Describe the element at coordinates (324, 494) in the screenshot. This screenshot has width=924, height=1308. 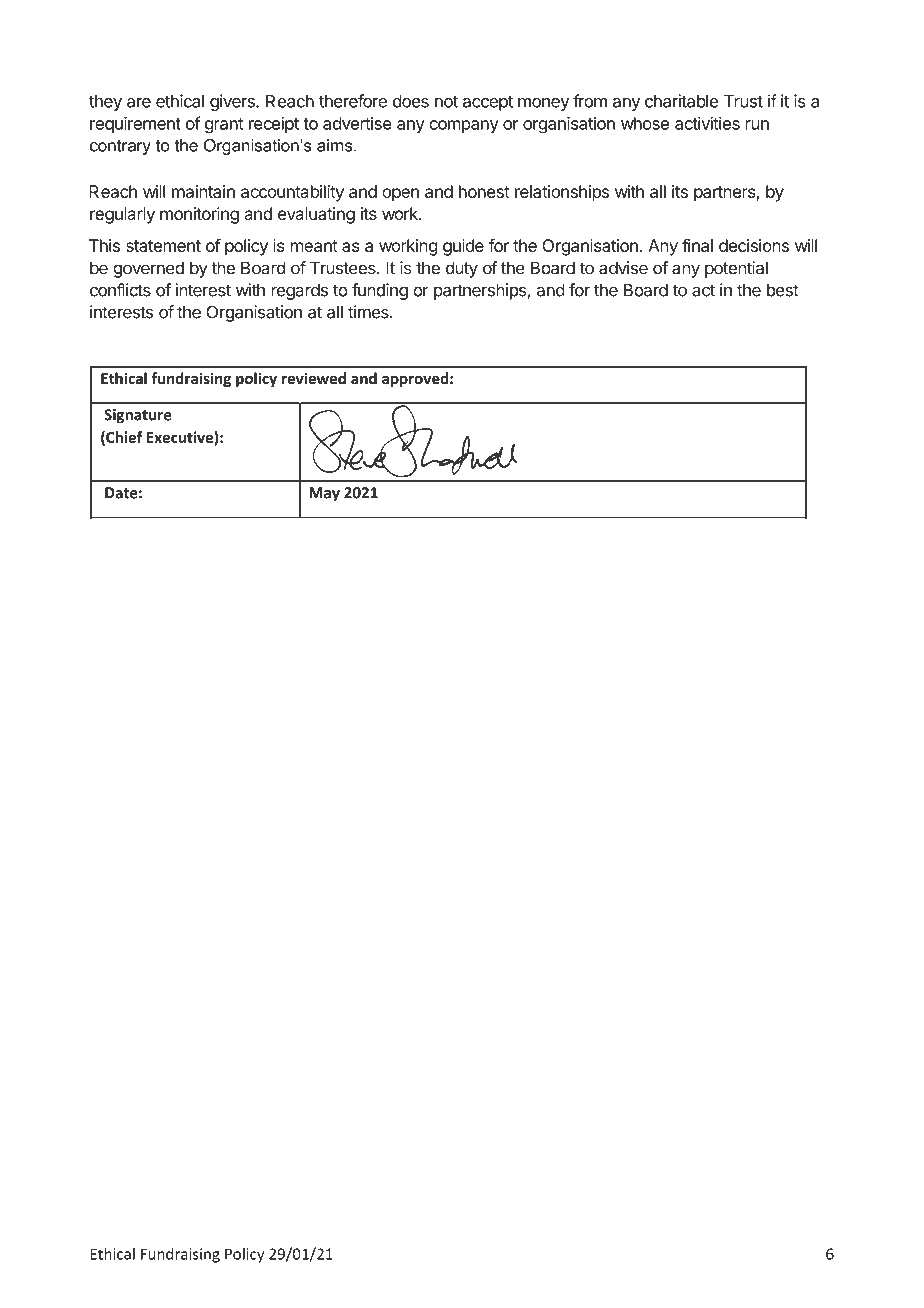
I see `May` at that location.
